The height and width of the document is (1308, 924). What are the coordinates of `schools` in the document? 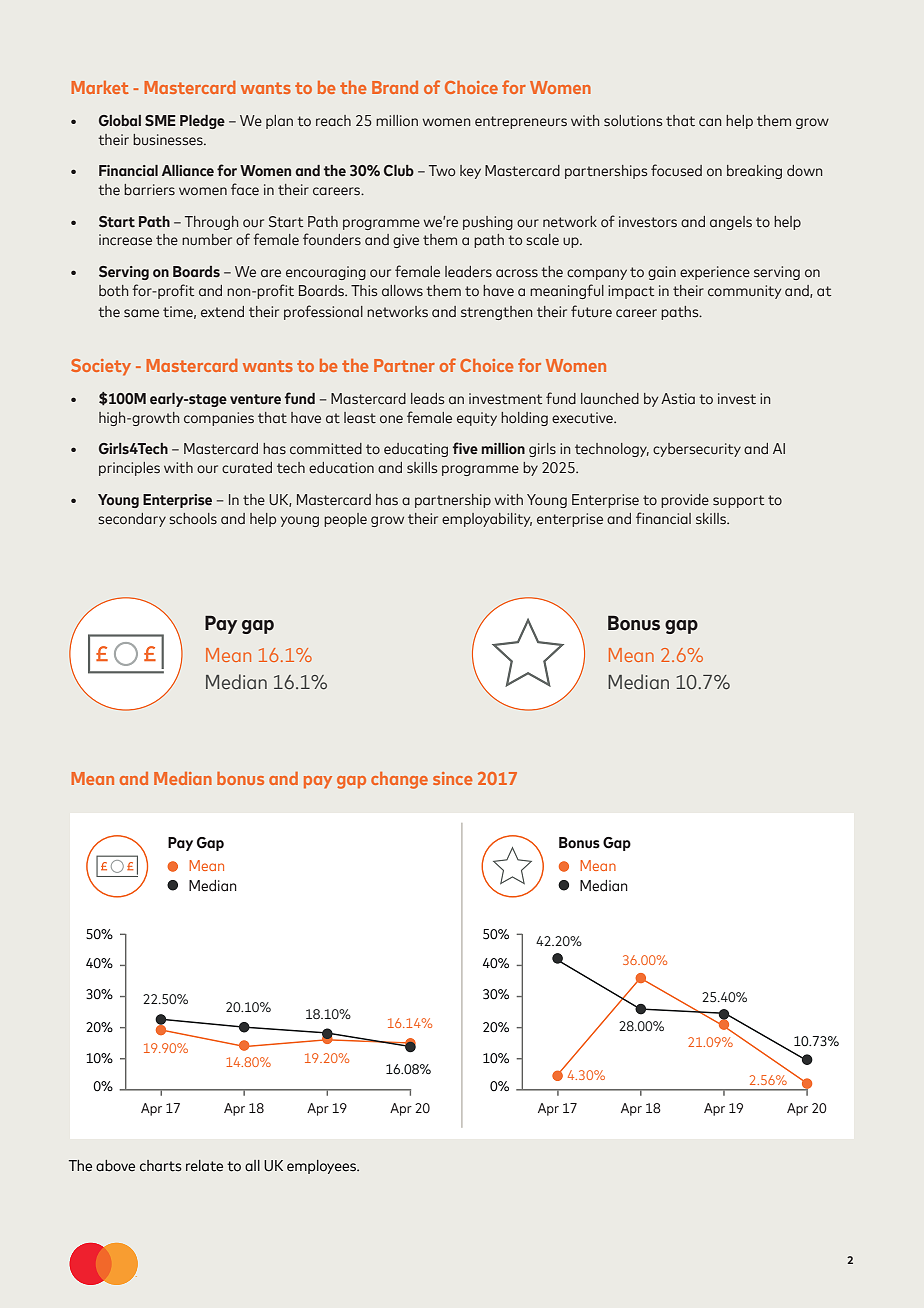 It's located at (193, 519).
